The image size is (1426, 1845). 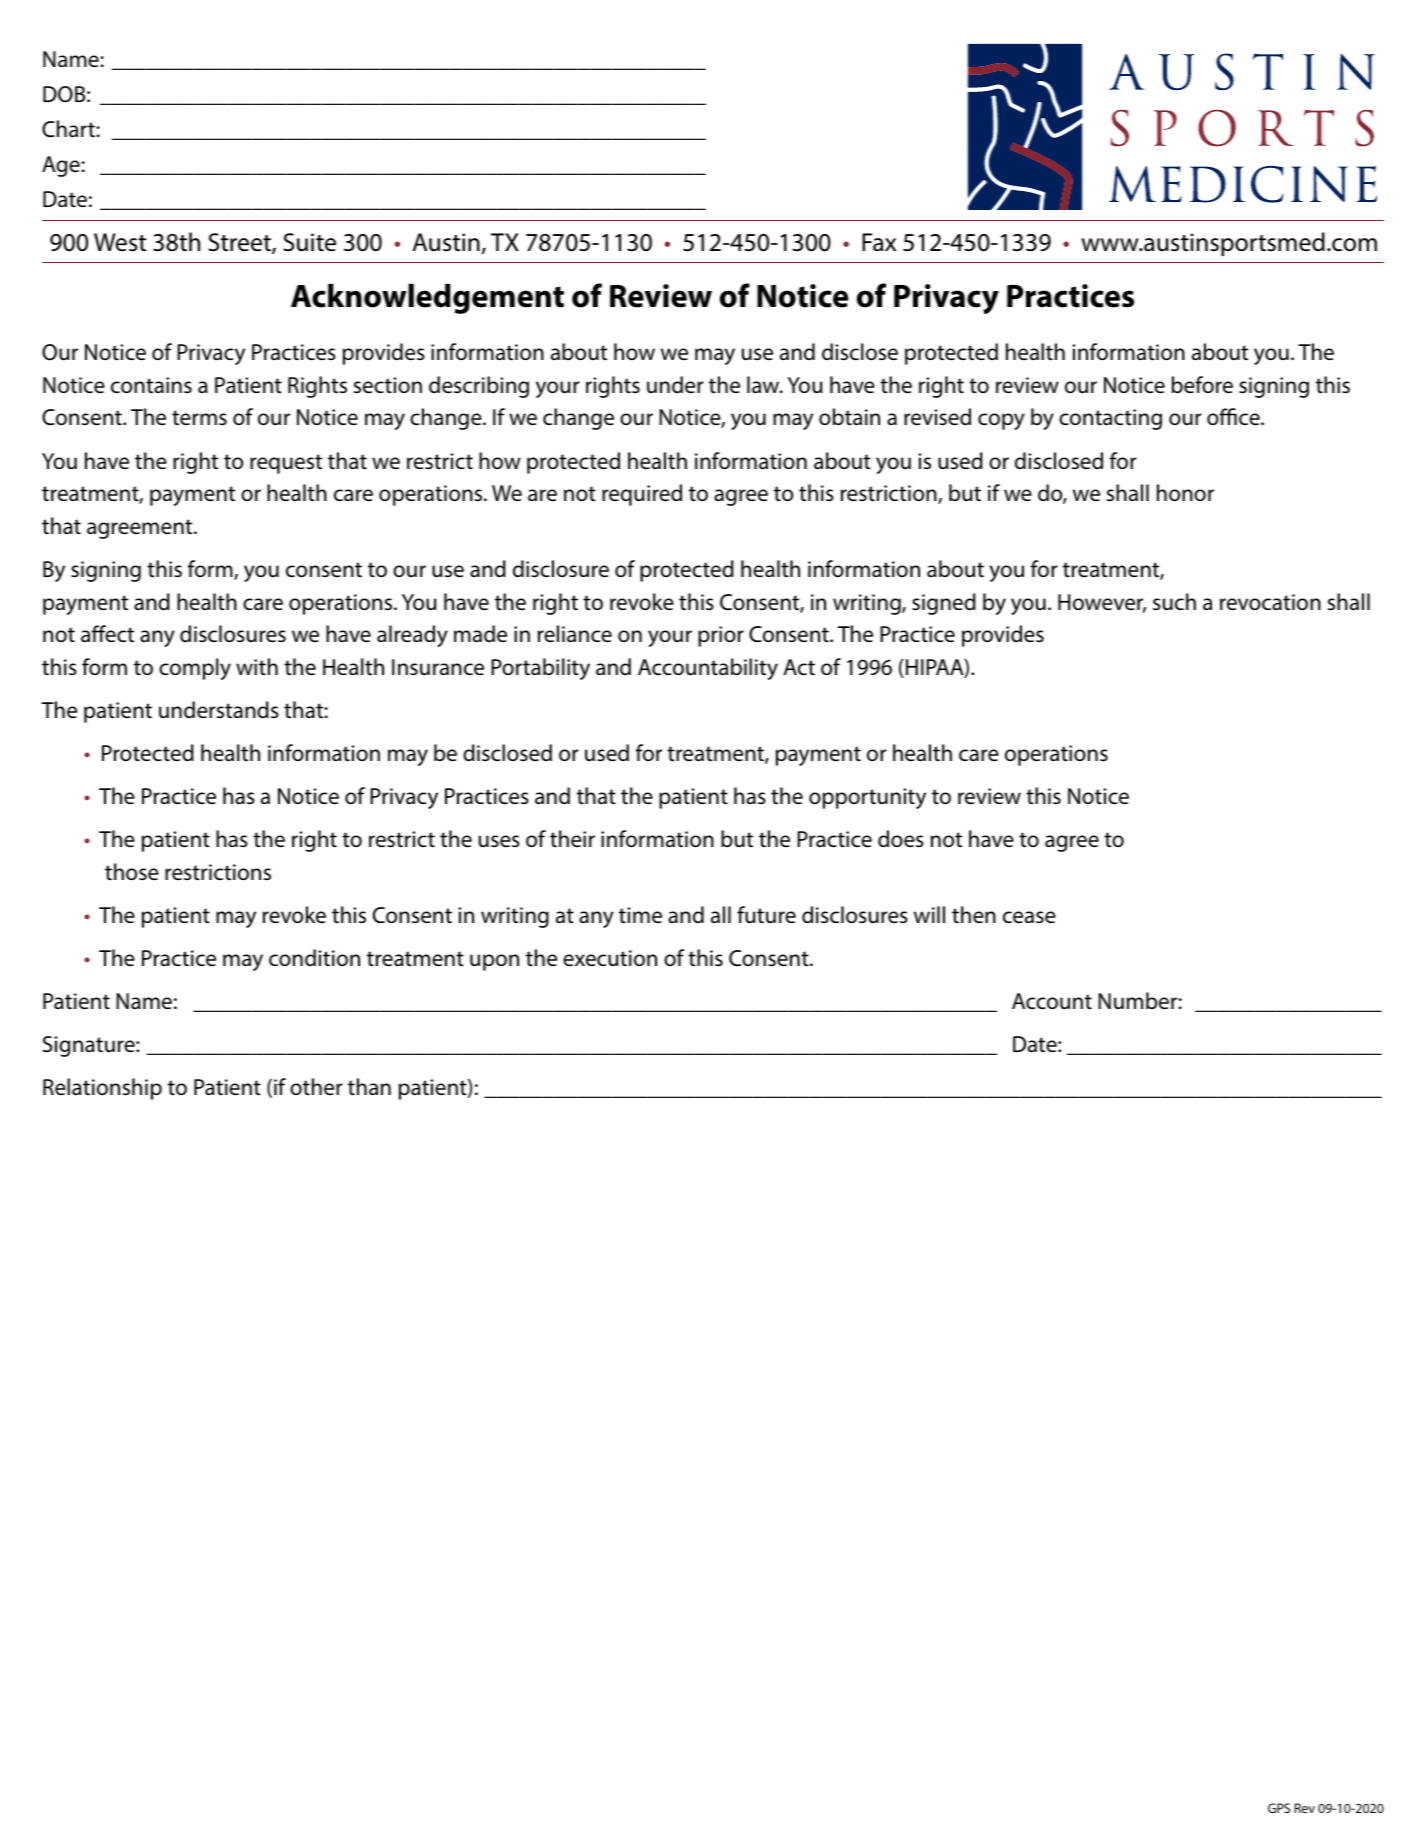 I want to click on condition, so click(x=314, y=958).
